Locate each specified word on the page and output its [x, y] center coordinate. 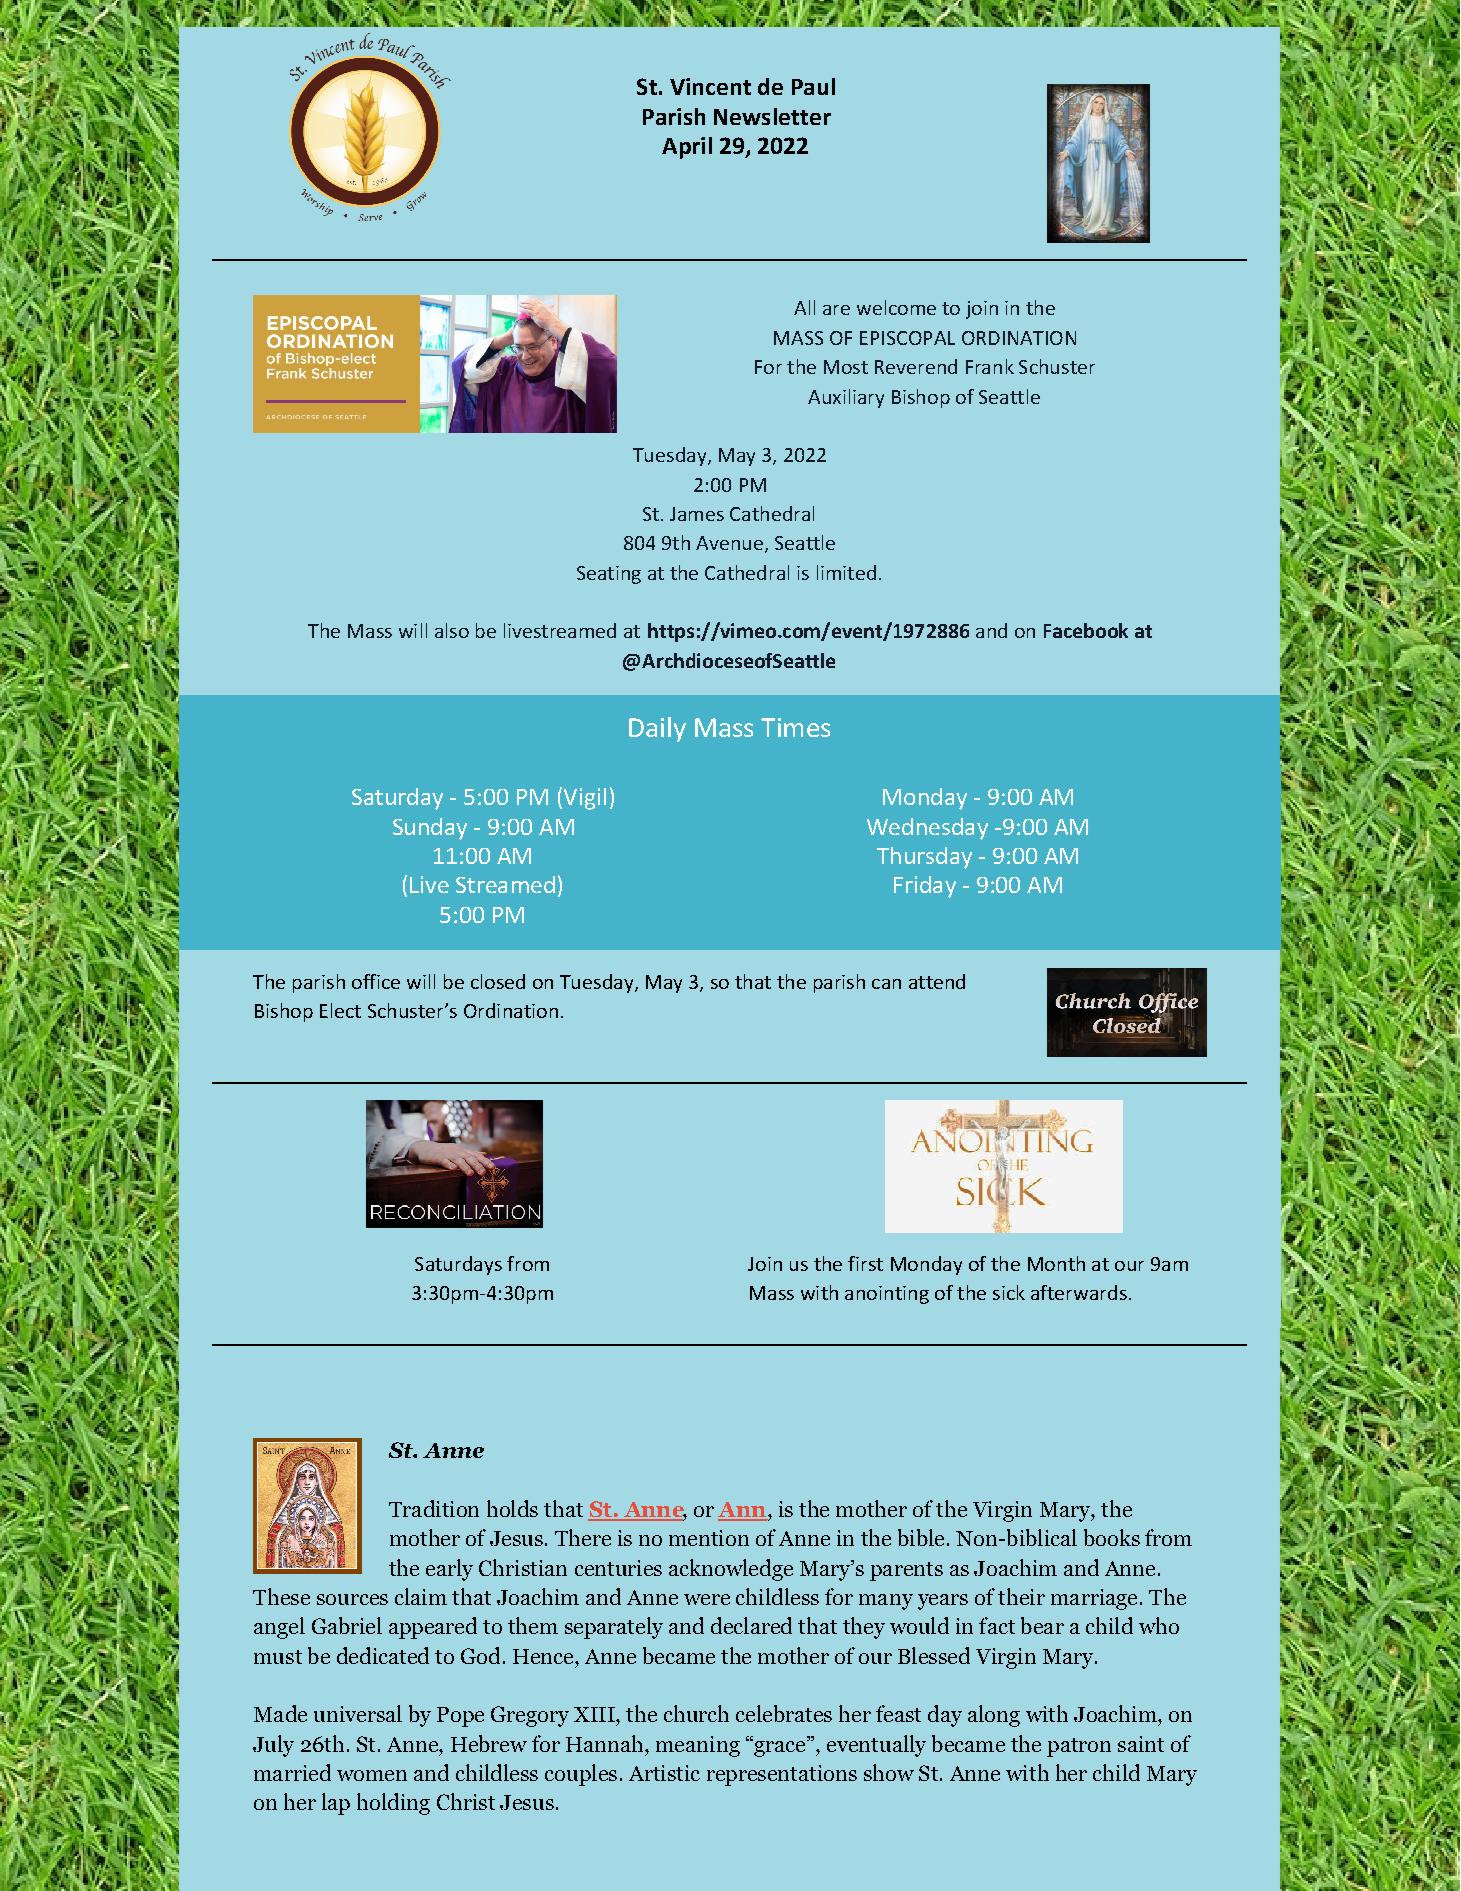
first [865, 1263]
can [886, 984]
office [376, 981]
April [687, 148]
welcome [896, 307]
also [452, 630]
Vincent [710, 86]
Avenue [729, 543]
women [372, 1775]
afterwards [1079, 1292]
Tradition [434, 1508]
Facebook [1086, 630]
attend [937, 981]
